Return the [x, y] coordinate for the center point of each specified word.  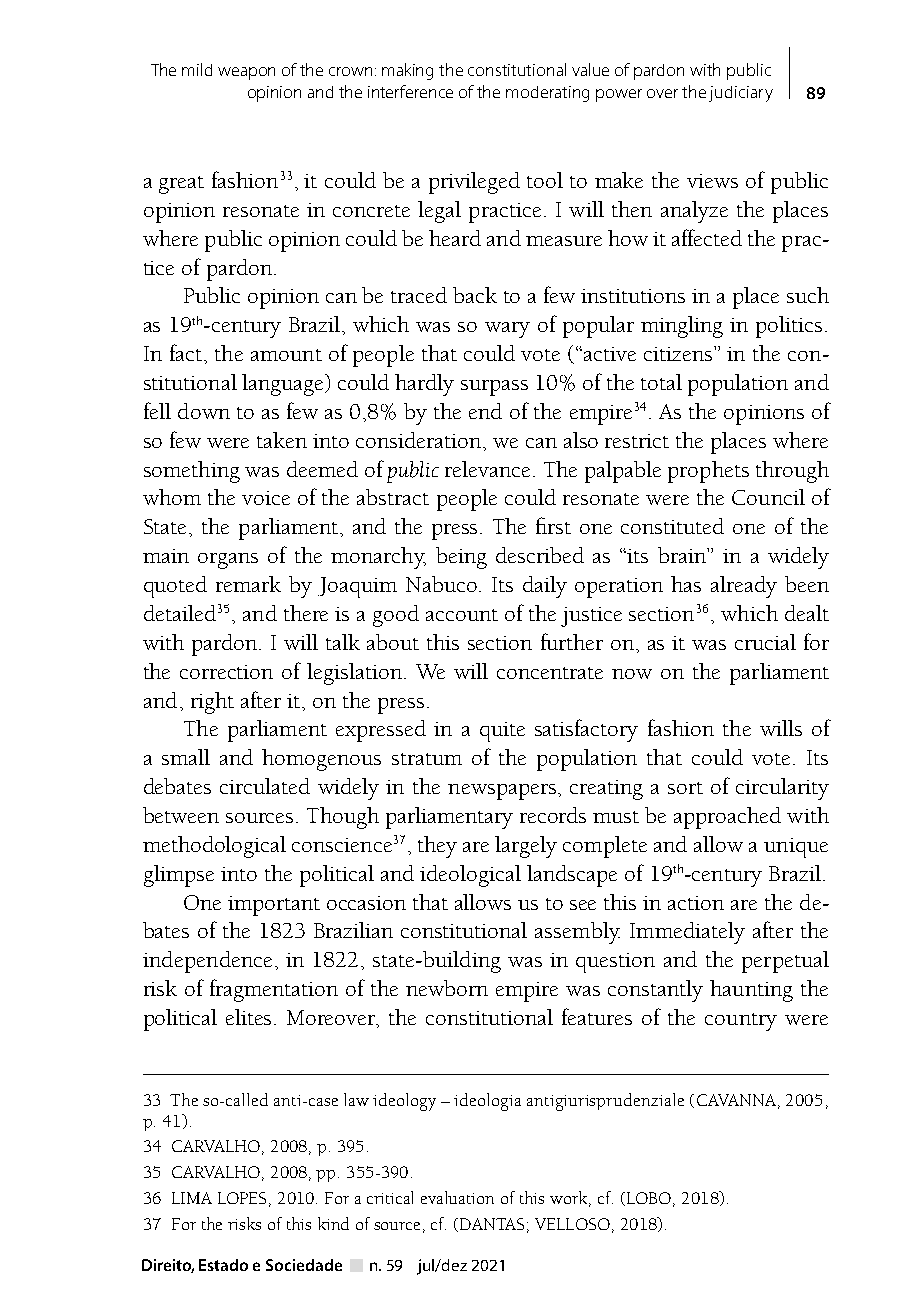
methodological [214, 847]
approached [727, 818]
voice [266, 498]
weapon [246, 73]
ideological [470, 876]
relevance [487, 469]
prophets [708, 472]
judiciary [741, 94]
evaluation [457, 1197]
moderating [547, 94]
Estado [223, 1265]
